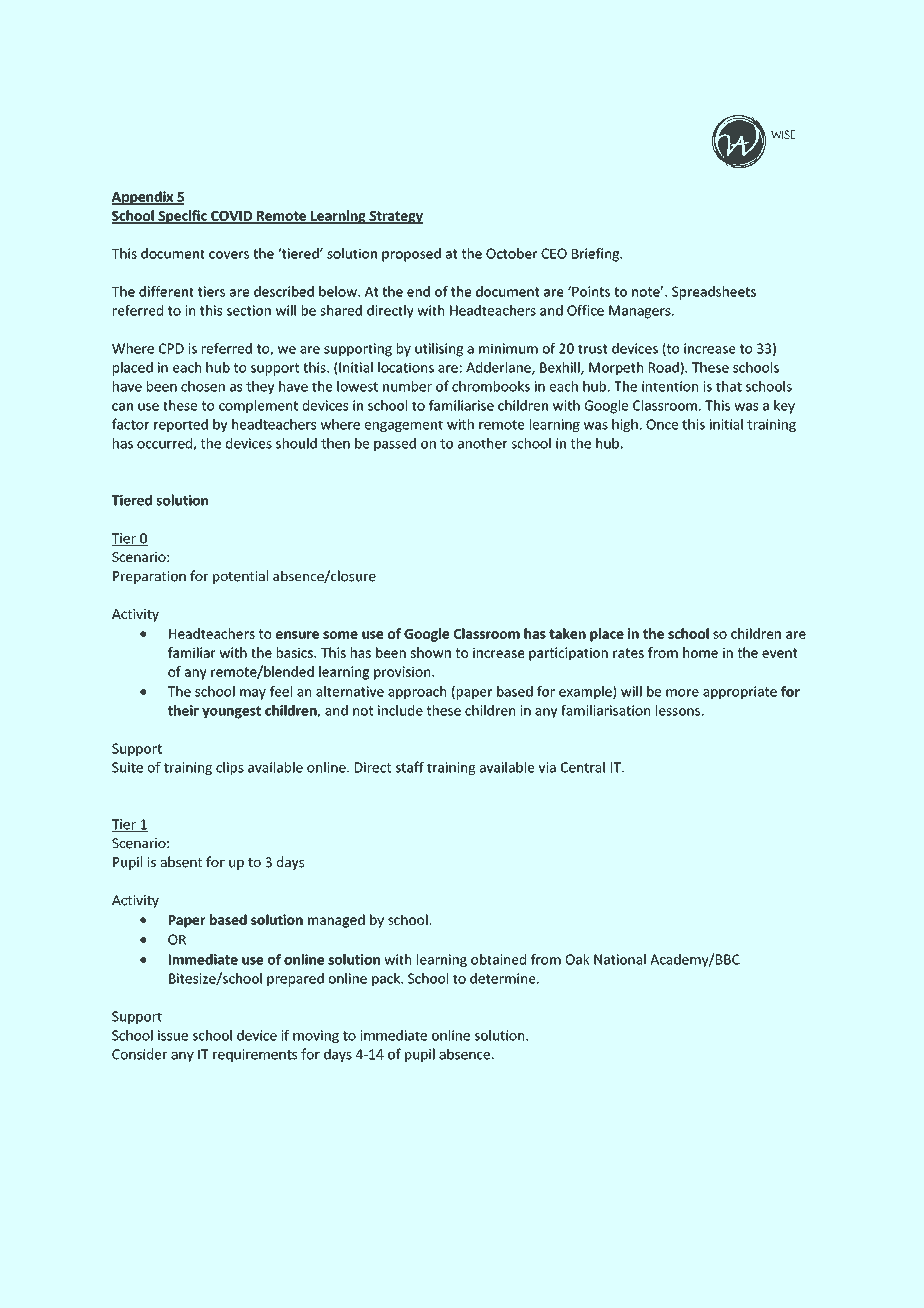 The height and width of the document is (1308, 924). What do you see at coordinates (173, 1035) in the document?
I see `issue` at bounding box center [173, 1035].
